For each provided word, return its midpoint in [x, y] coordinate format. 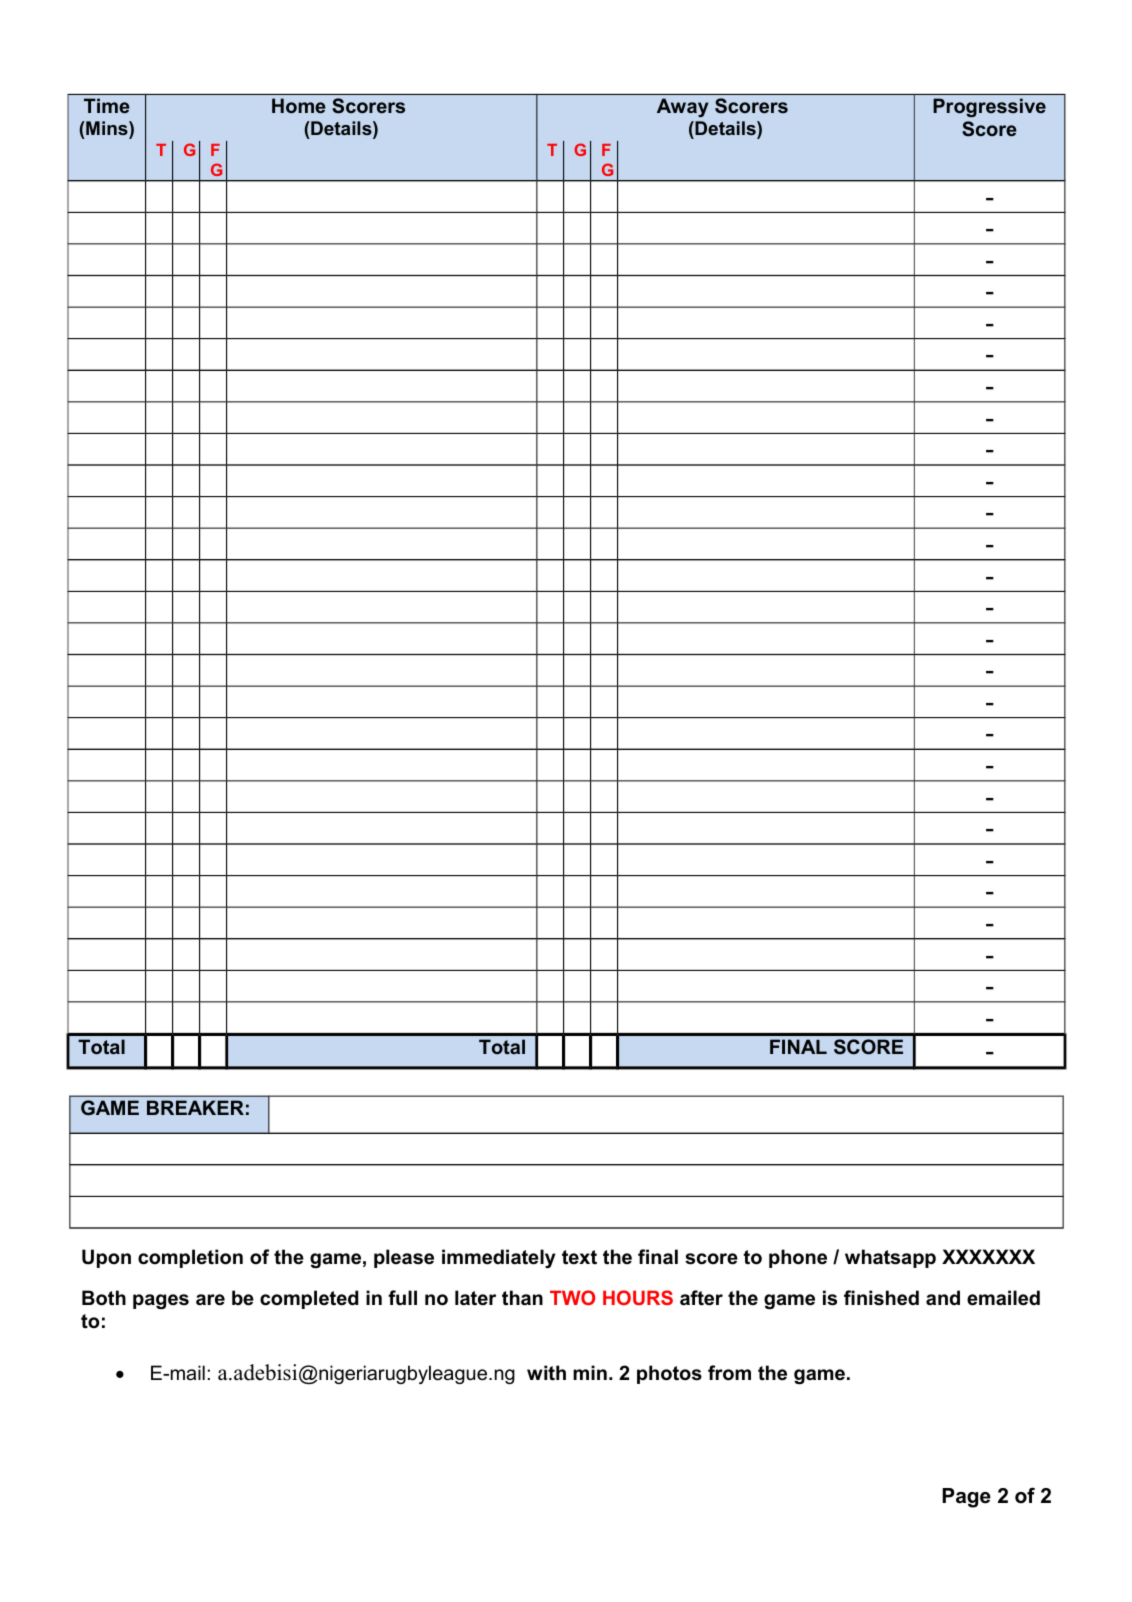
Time [107, 105]
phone [798, 1258]
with [546, 1373]
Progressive [989, 107]
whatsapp [890, 1258]
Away [682, 107]
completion [190, 1258]
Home [299, 105]
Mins [107, 128]
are [210, 1300]
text [579, 1257]
